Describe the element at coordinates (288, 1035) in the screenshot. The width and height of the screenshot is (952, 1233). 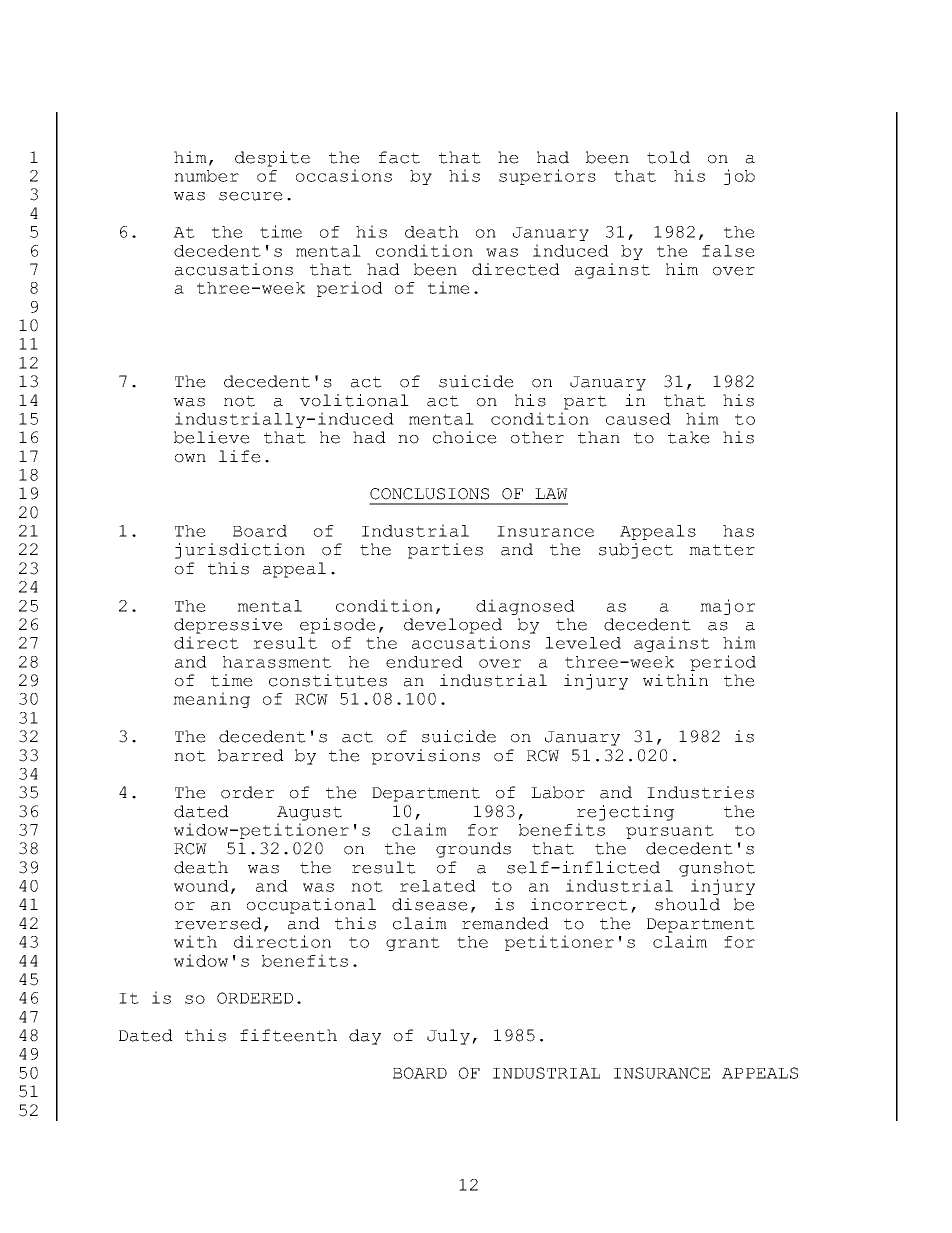
I see `fifteenth` at that location.
